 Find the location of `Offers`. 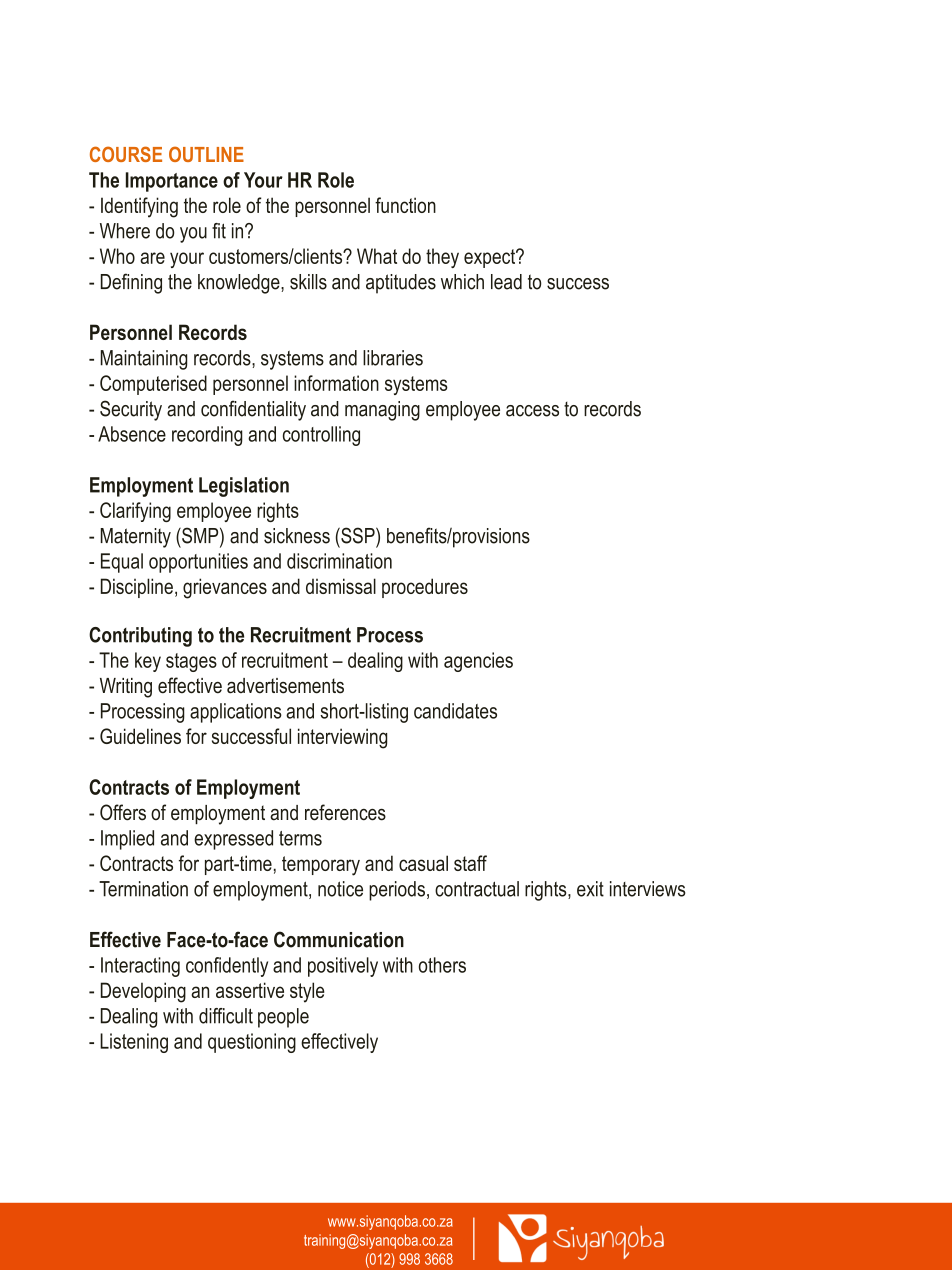

Offers is located at coordinates (123, 812).
